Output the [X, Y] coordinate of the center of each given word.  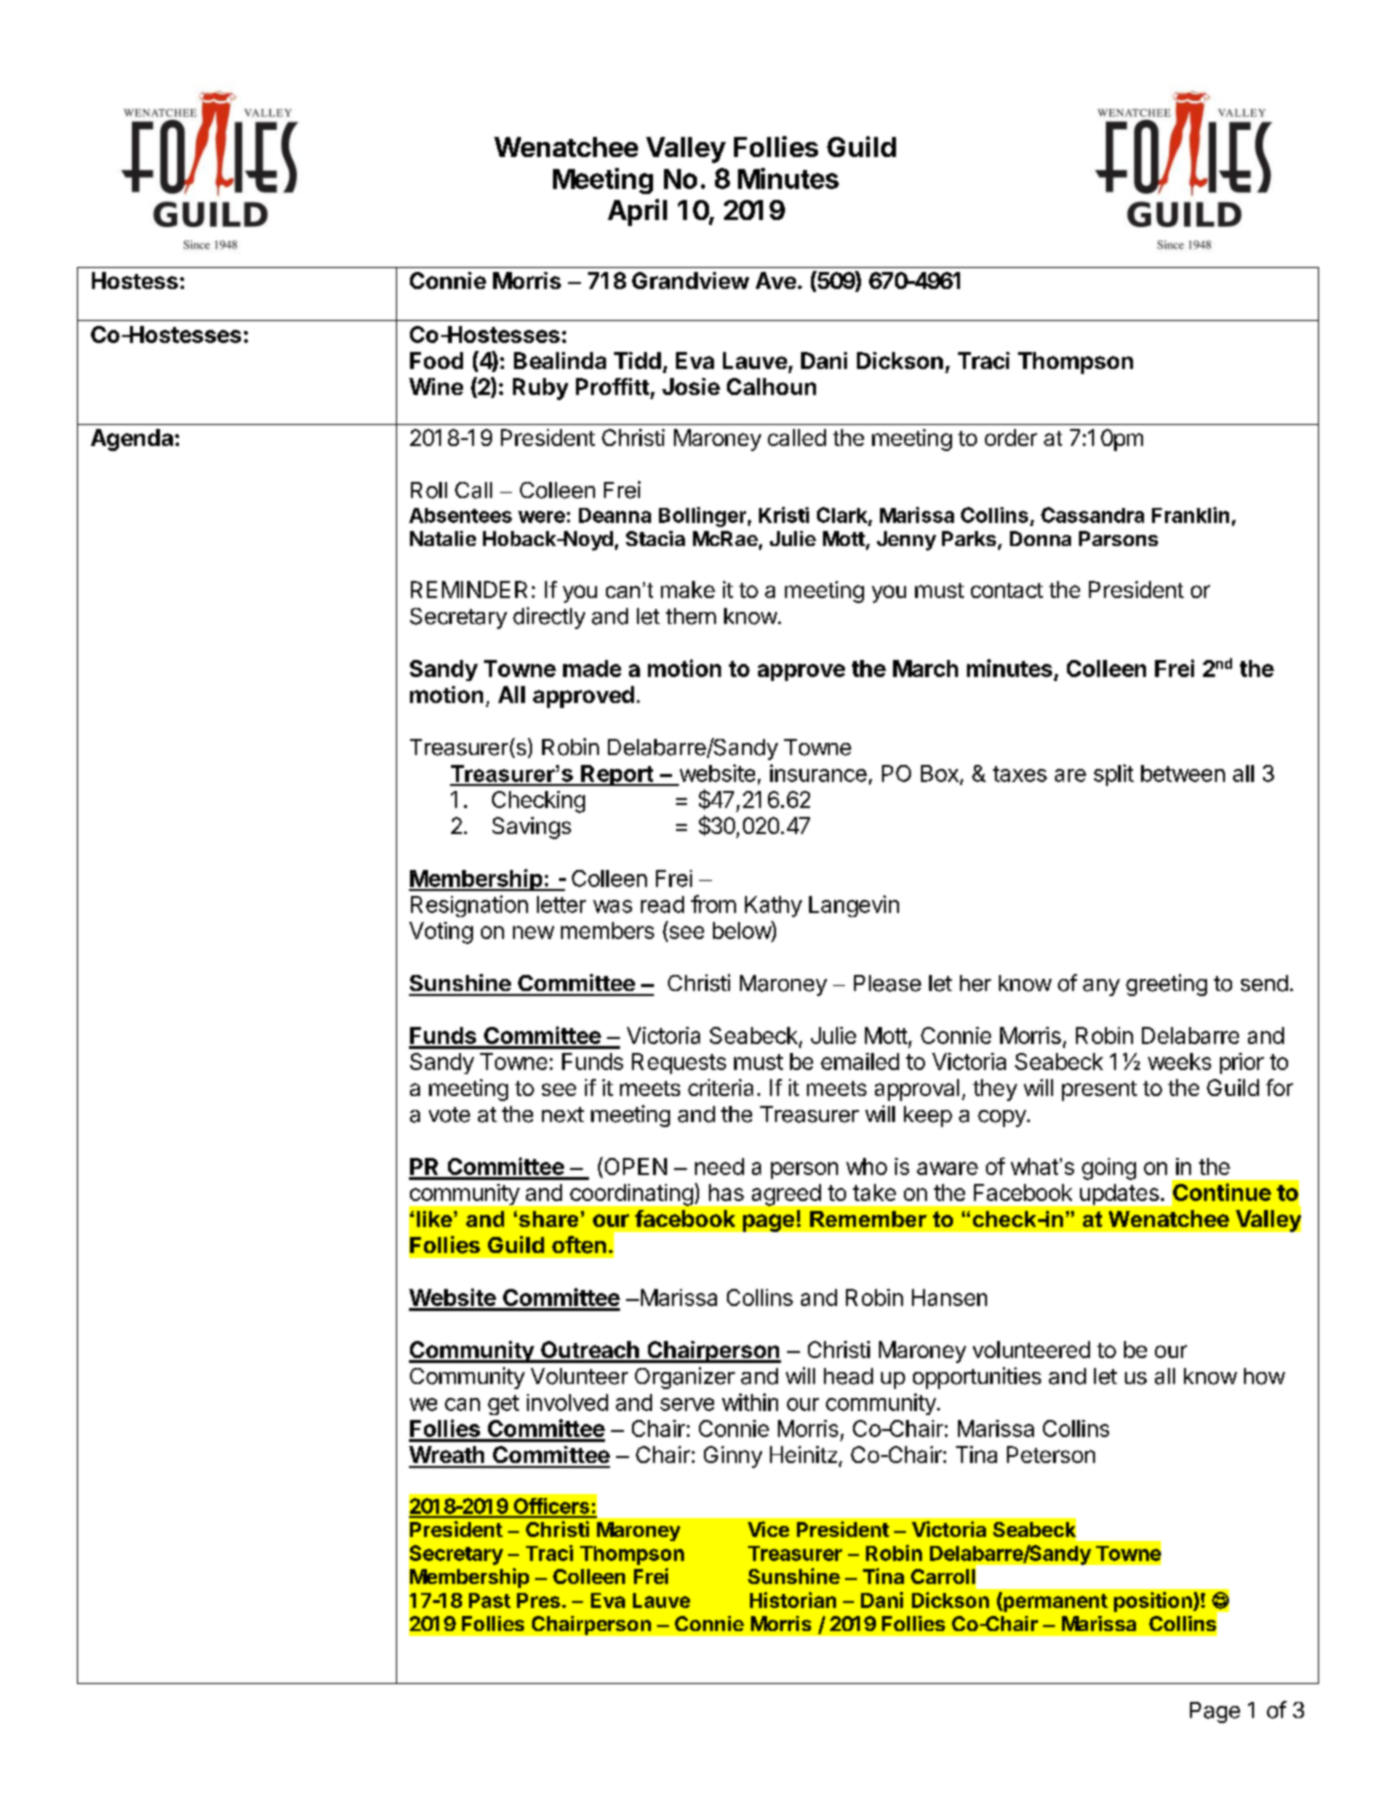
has [726, 1192]
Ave [776, 280]
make [688, 589]
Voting [441, 933]
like [434, 1219]
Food [436, 360]
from [713, 904]
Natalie [443, 538]
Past [490, 1600]
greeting [1166, 985]
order [1011, 437]
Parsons [1118, 538]
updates [1119, 1194]
